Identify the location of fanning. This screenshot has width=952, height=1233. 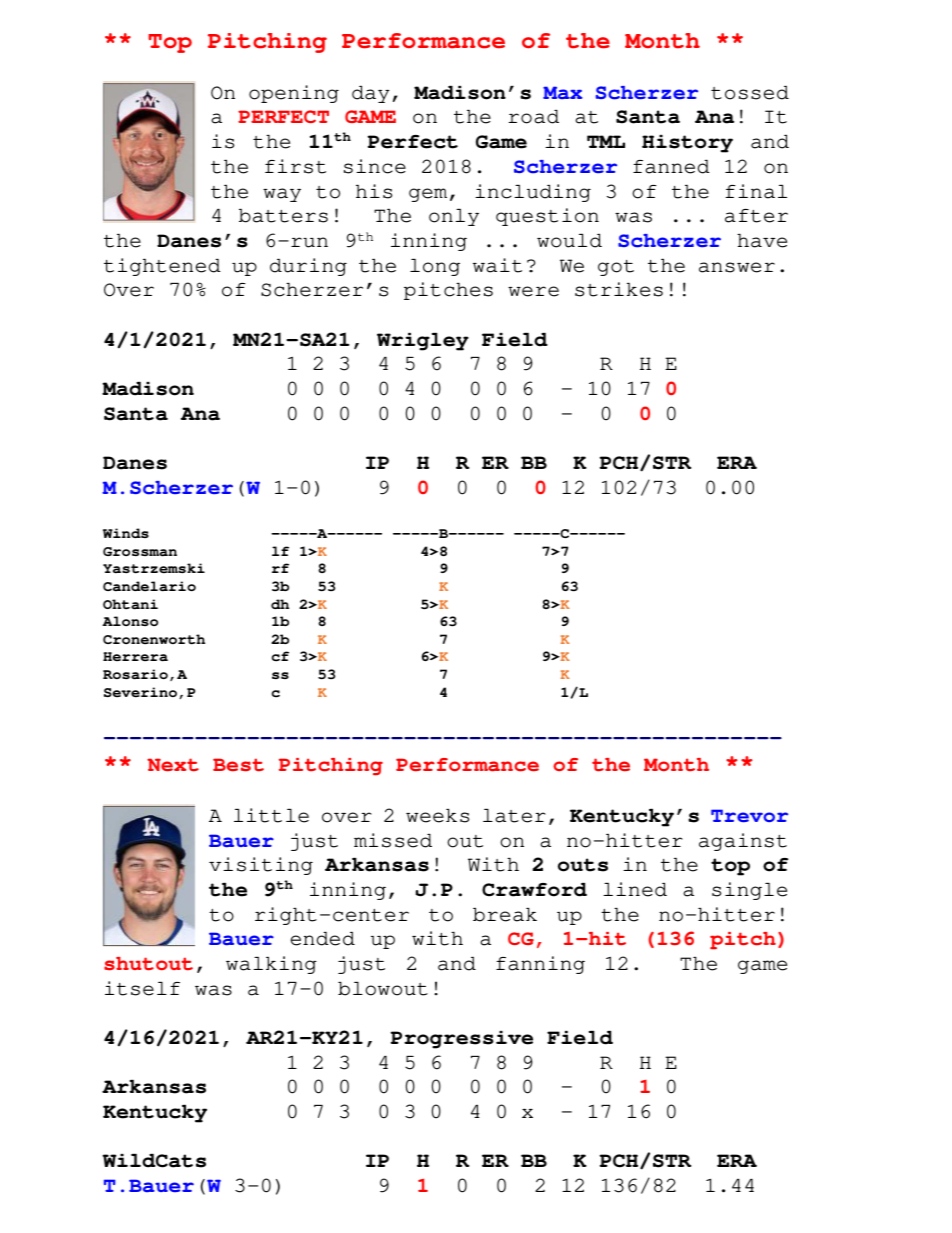
(540, 965).
